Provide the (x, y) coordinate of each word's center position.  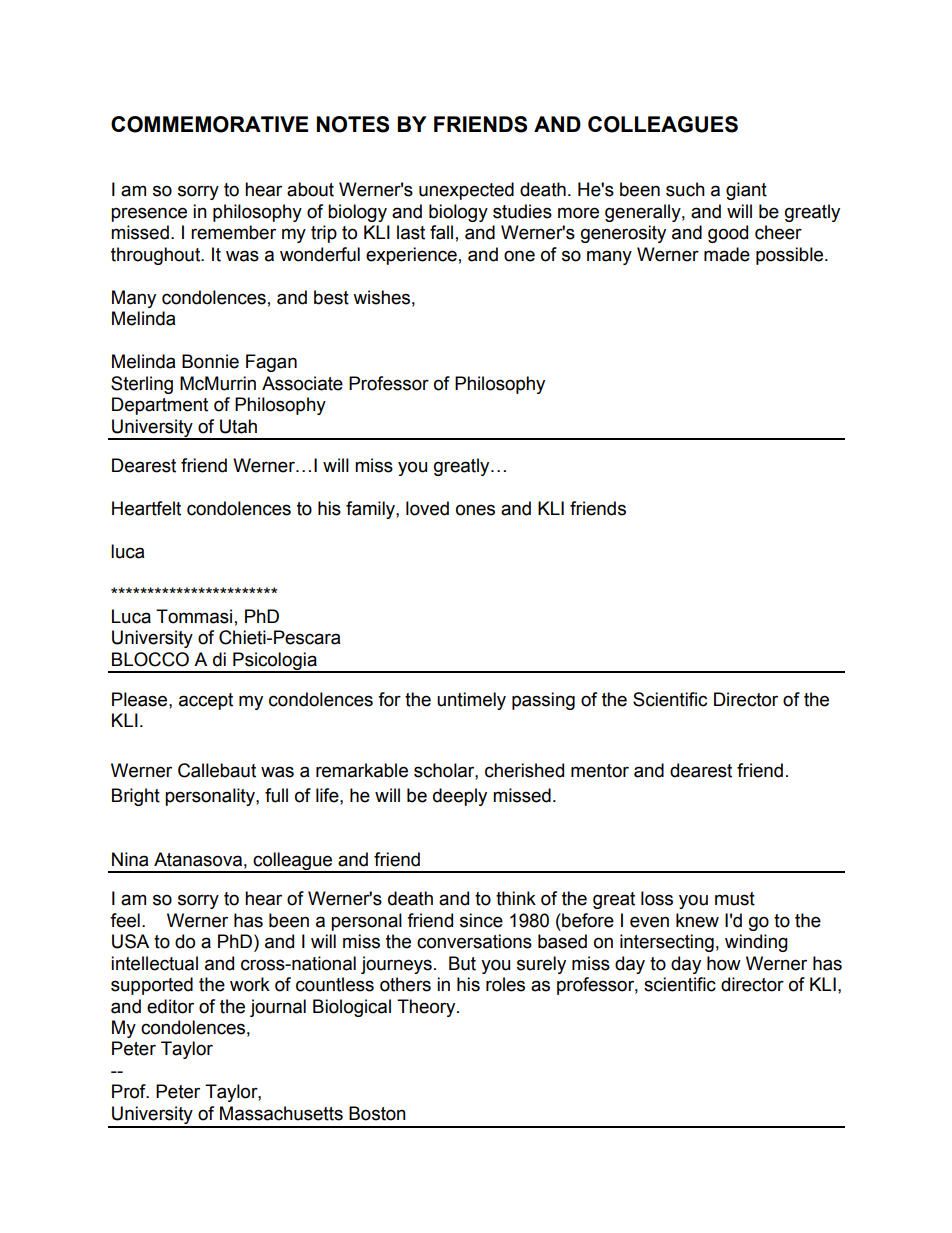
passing (543, 701)
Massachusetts (281, 1113)
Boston (377, 1113)
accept (206, 701)
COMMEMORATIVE (209, 124)
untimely (471, 701)
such (685, 189)
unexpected (466, 191)
